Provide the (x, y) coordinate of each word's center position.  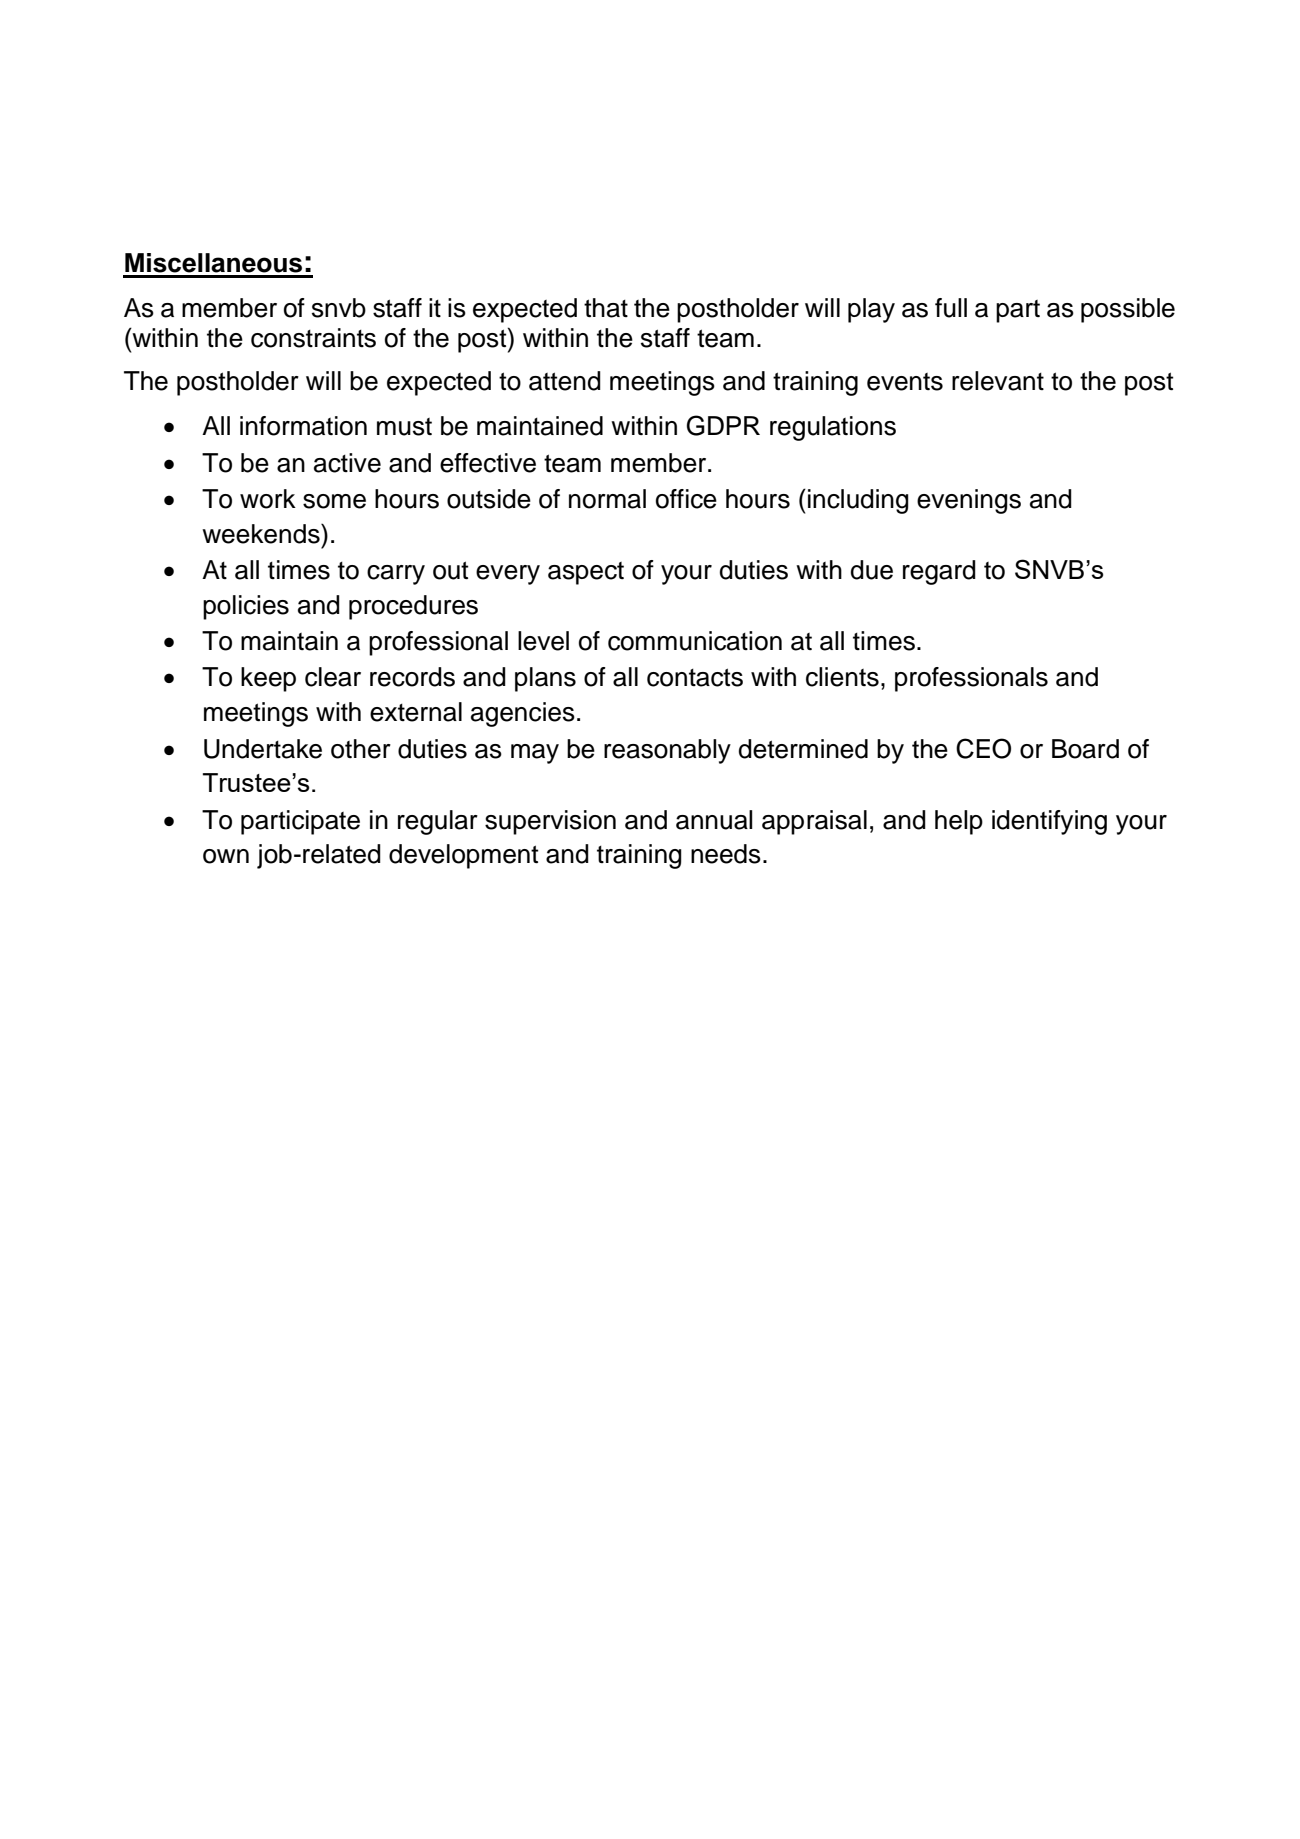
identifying (1049, 822)
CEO (983, 748)
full (951, 308)
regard (939, 572)
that (606, 308)
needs (726, 854)
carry (396, 575)
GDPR (723, 425)
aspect (586, 573)
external (416, 712)
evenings (969, 501)
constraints (313, 338)
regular (438, 822)
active (347, 463)
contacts (695, 677)
